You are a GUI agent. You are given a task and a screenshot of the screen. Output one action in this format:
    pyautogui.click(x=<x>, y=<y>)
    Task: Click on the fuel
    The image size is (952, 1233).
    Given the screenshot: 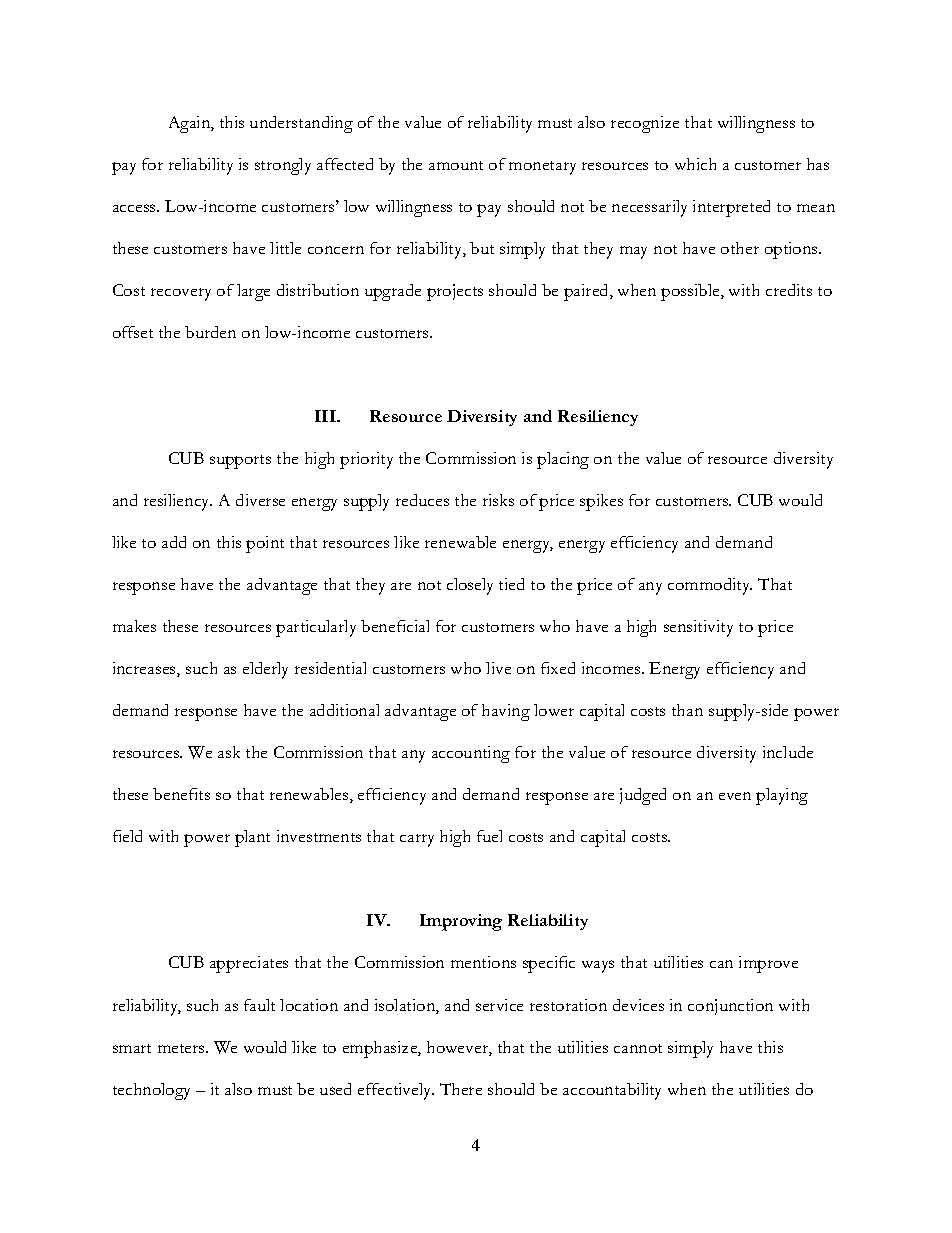 What is the action you would take?
    pyautogui.click(x=489, y=836)
